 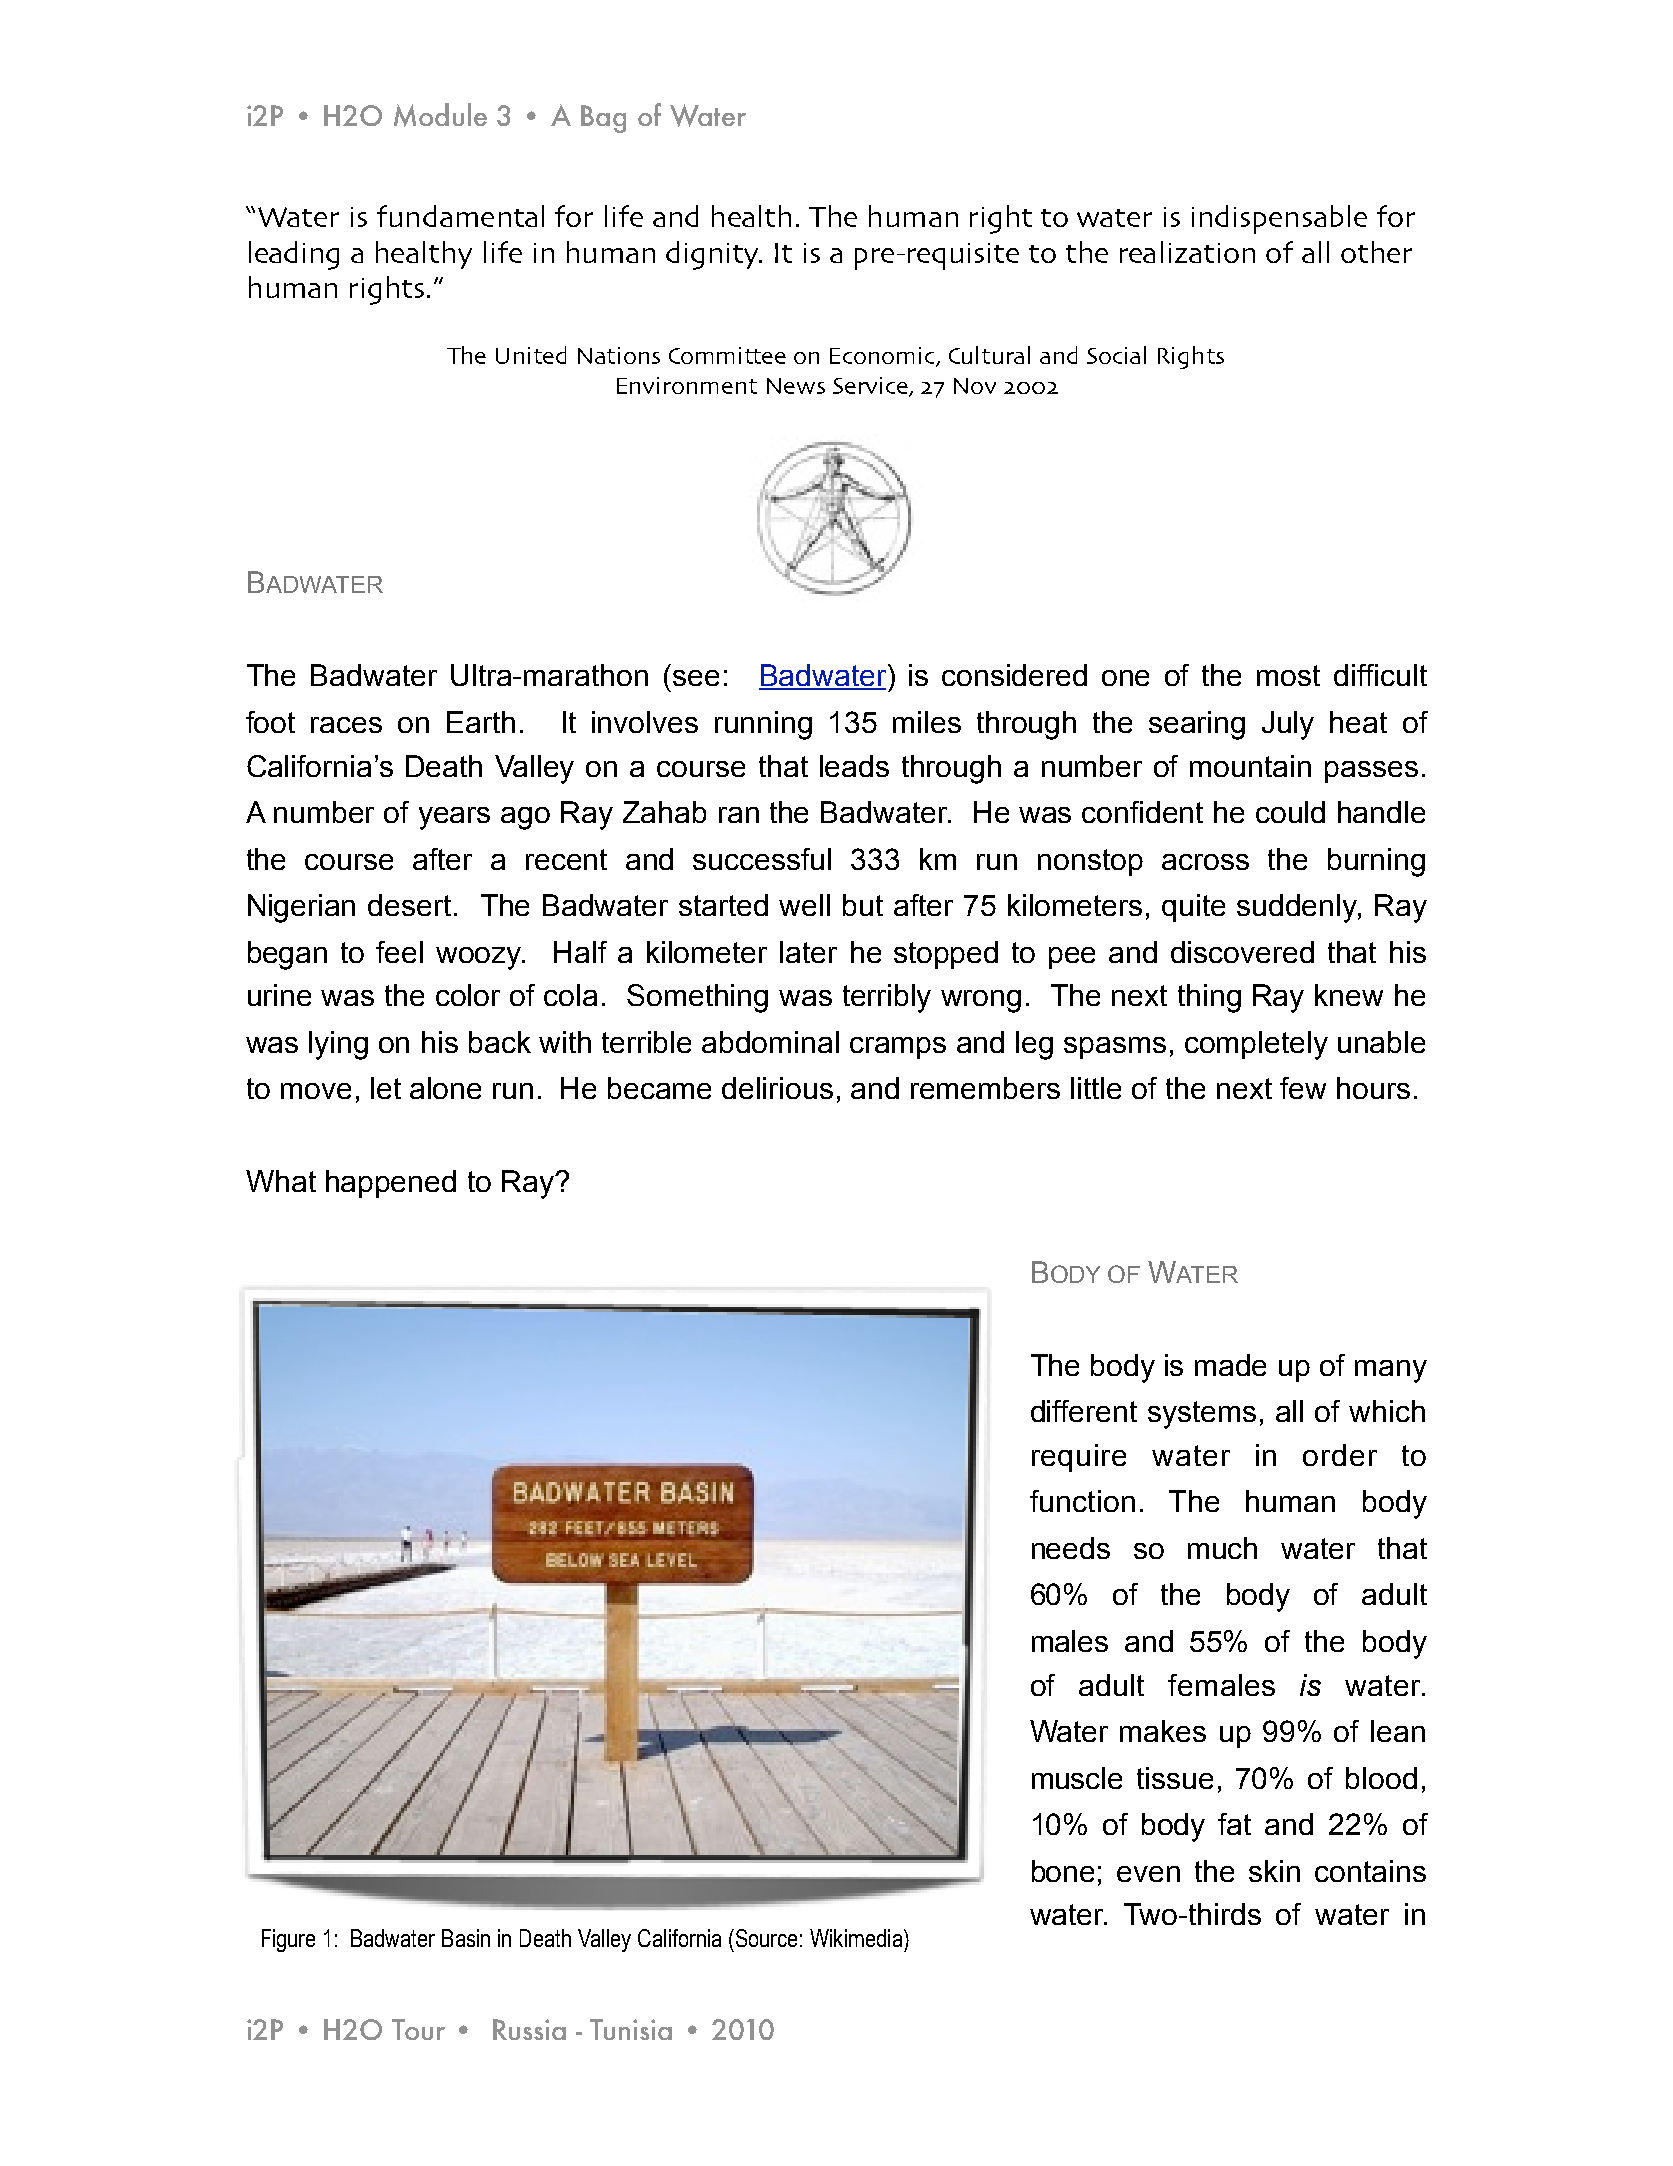 I want to click on happened, so click(x=391, y=1184).
